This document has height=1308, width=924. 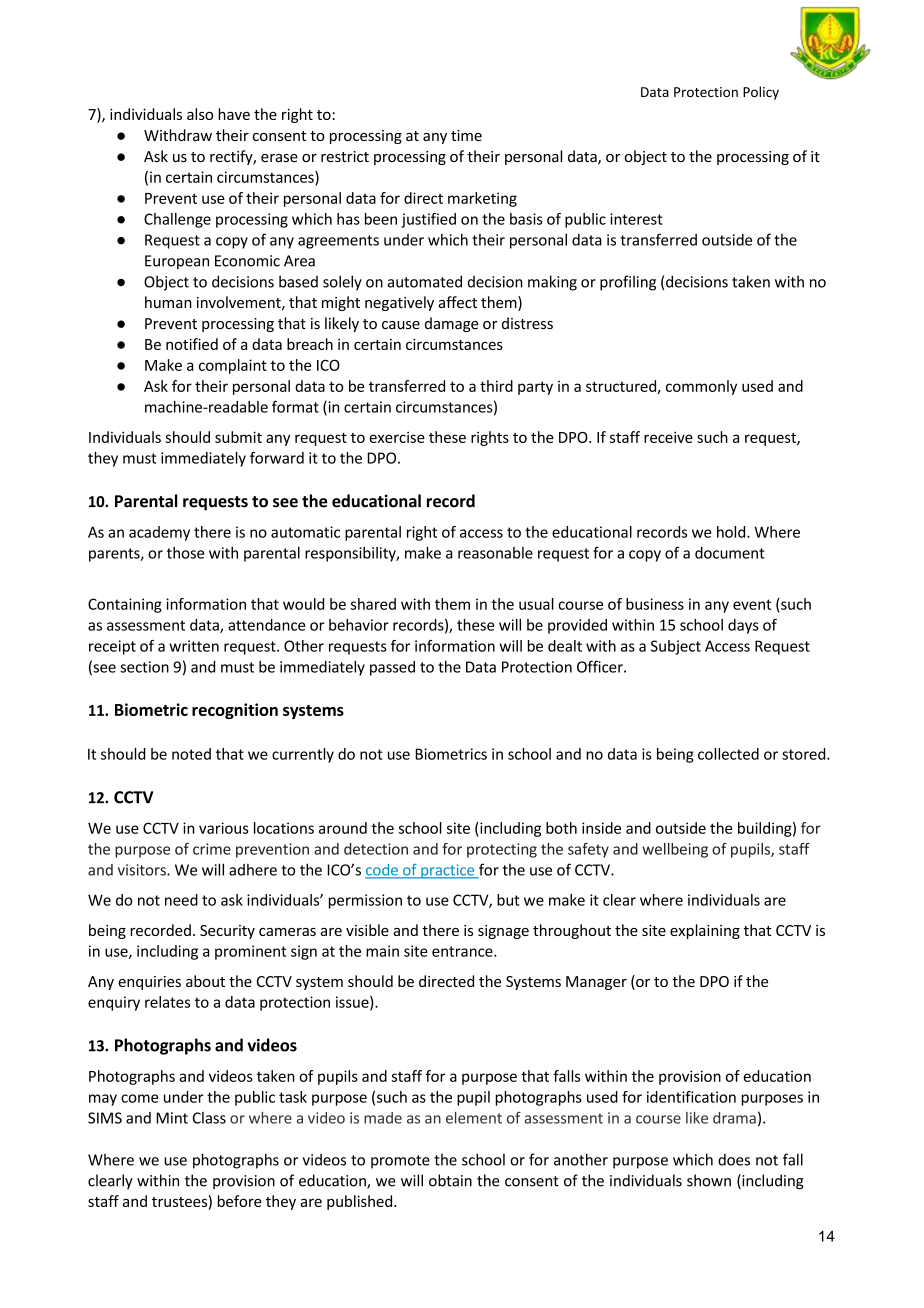 What do you see at coordinates (200, 114) in the document?
I see `also` at bounding box center [200, 114].
